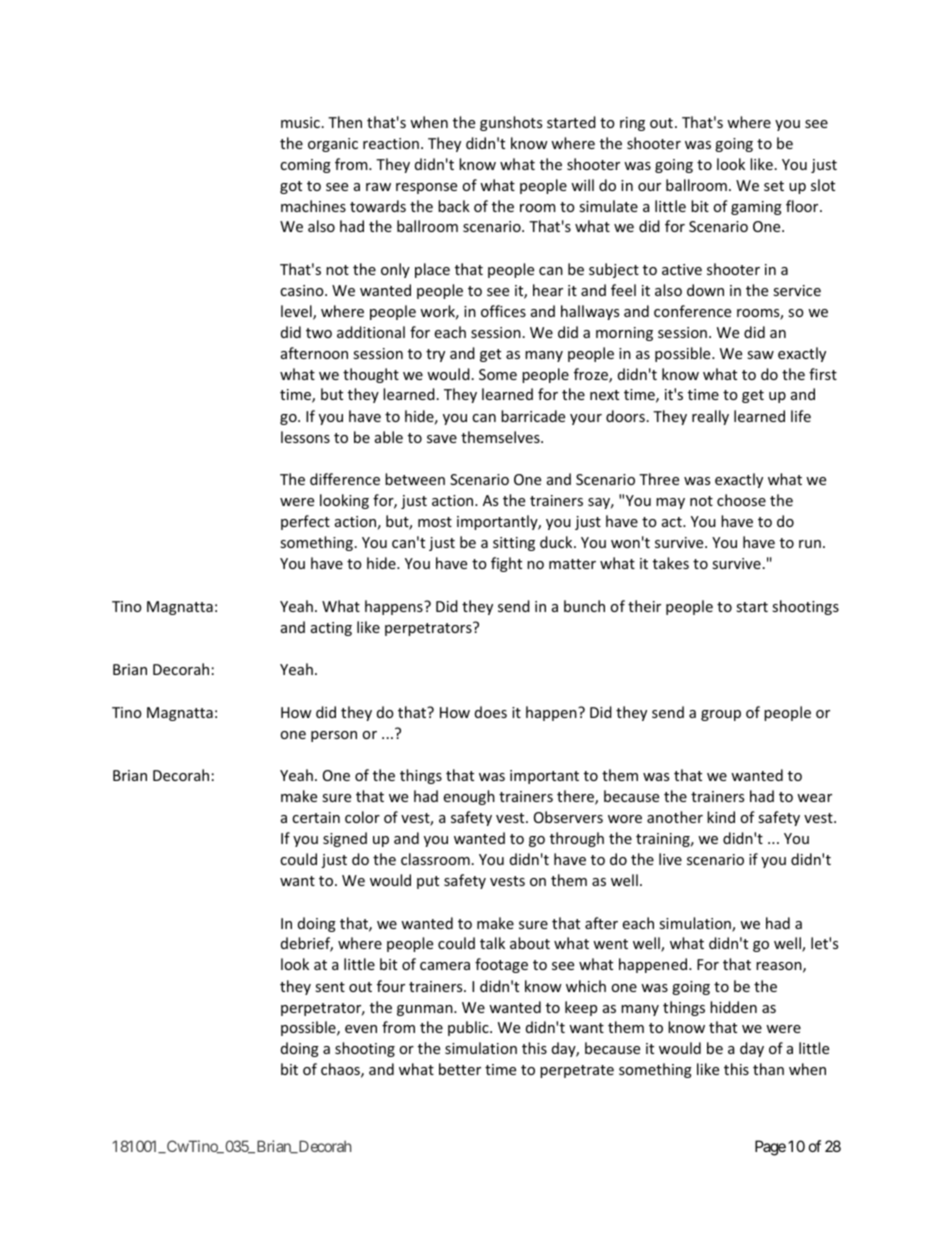 The image size is (952, 1233). I want to click on saw, so click(760, 355).
